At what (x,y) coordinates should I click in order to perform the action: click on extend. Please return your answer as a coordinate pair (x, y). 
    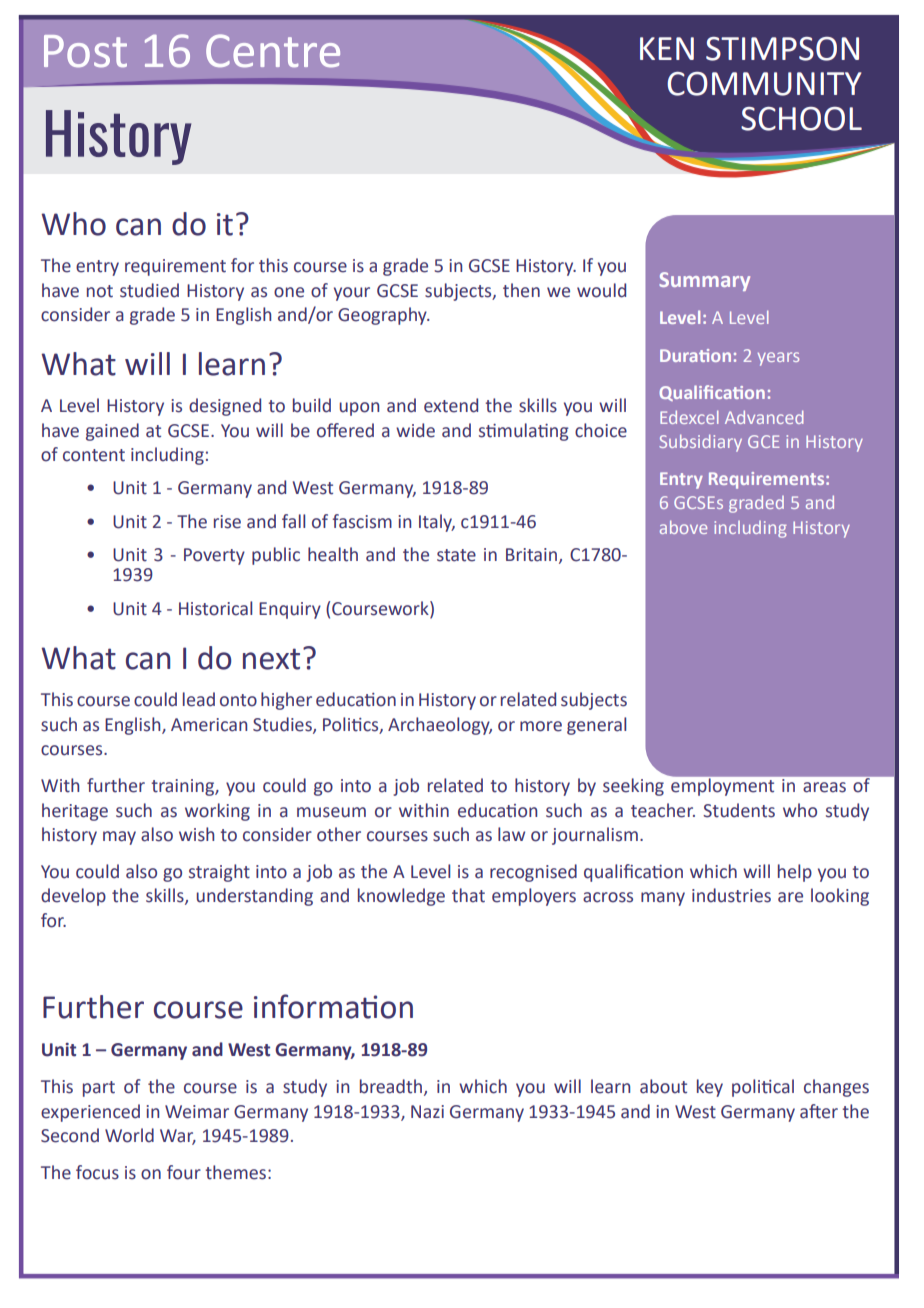
    Looking at the image, I should click on (451, 405).
